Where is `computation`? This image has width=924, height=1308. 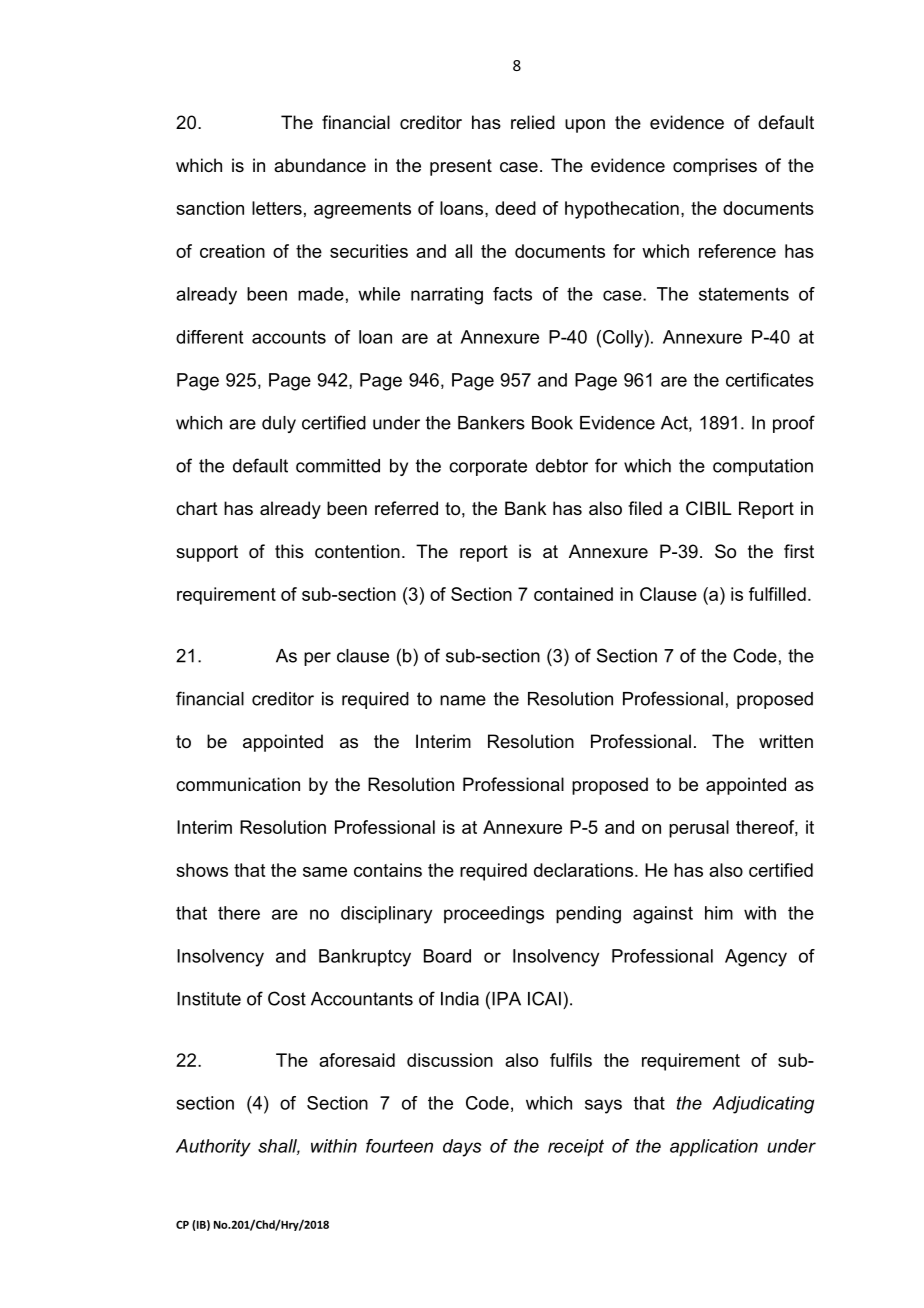
computation is located at coordinates (763, 467).
